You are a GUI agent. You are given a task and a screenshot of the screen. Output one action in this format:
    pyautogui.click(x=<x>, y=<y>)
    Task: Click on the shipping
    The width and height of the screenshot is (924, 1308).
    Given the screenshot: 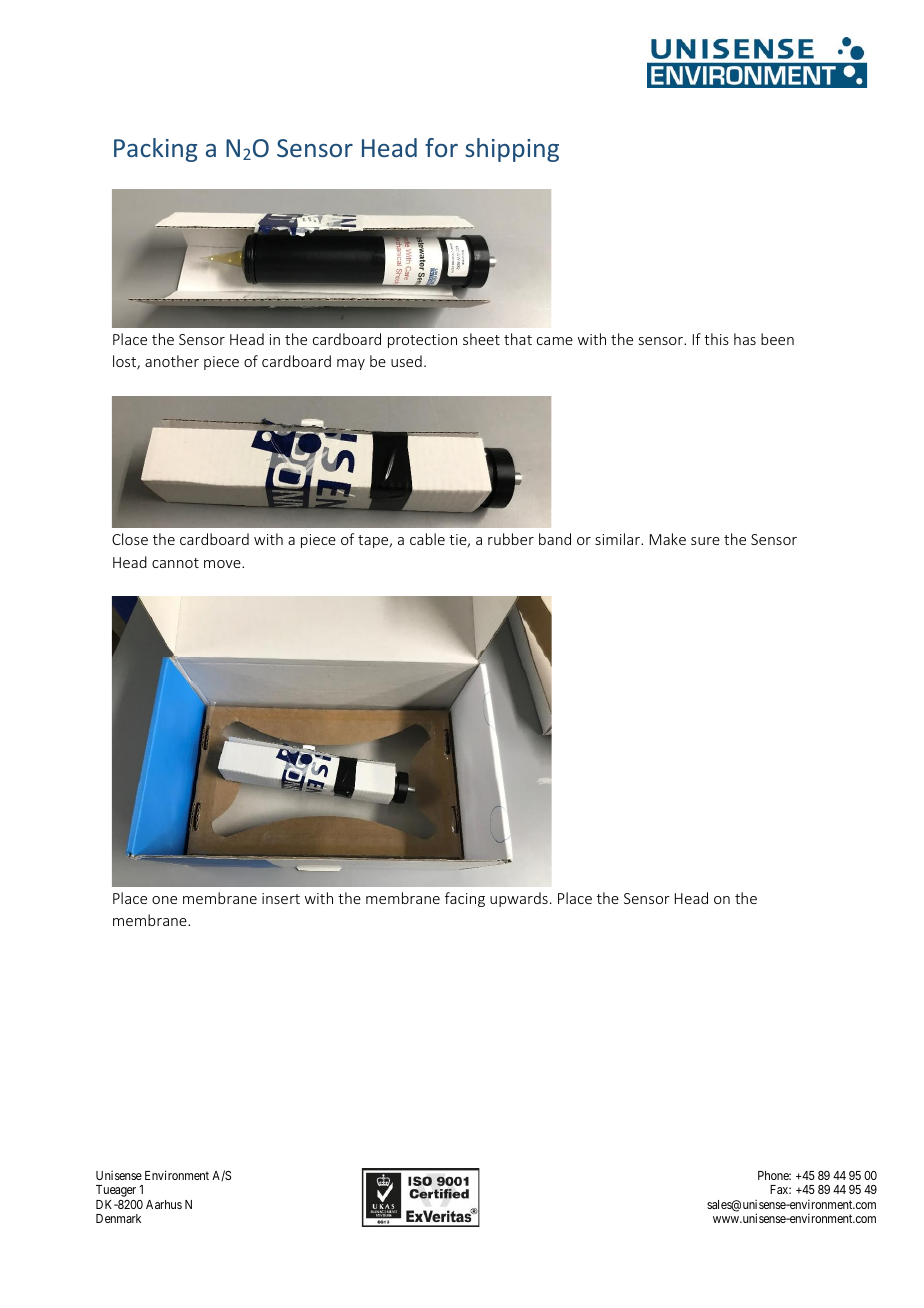 What is the action you would take?
    pyautogui.click(x=512, y=150)
